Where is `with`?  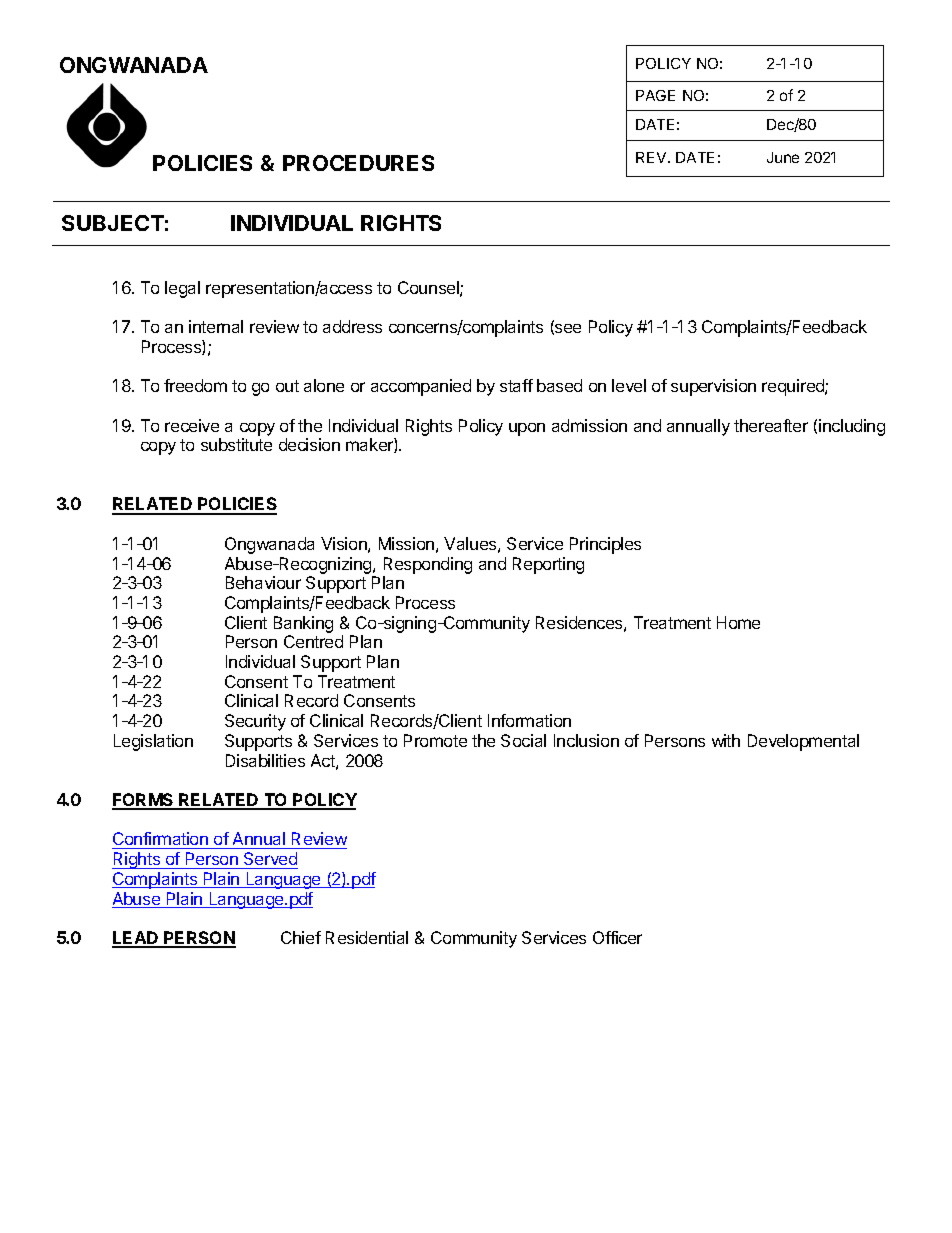
with is located at coordinates (726, 740).
